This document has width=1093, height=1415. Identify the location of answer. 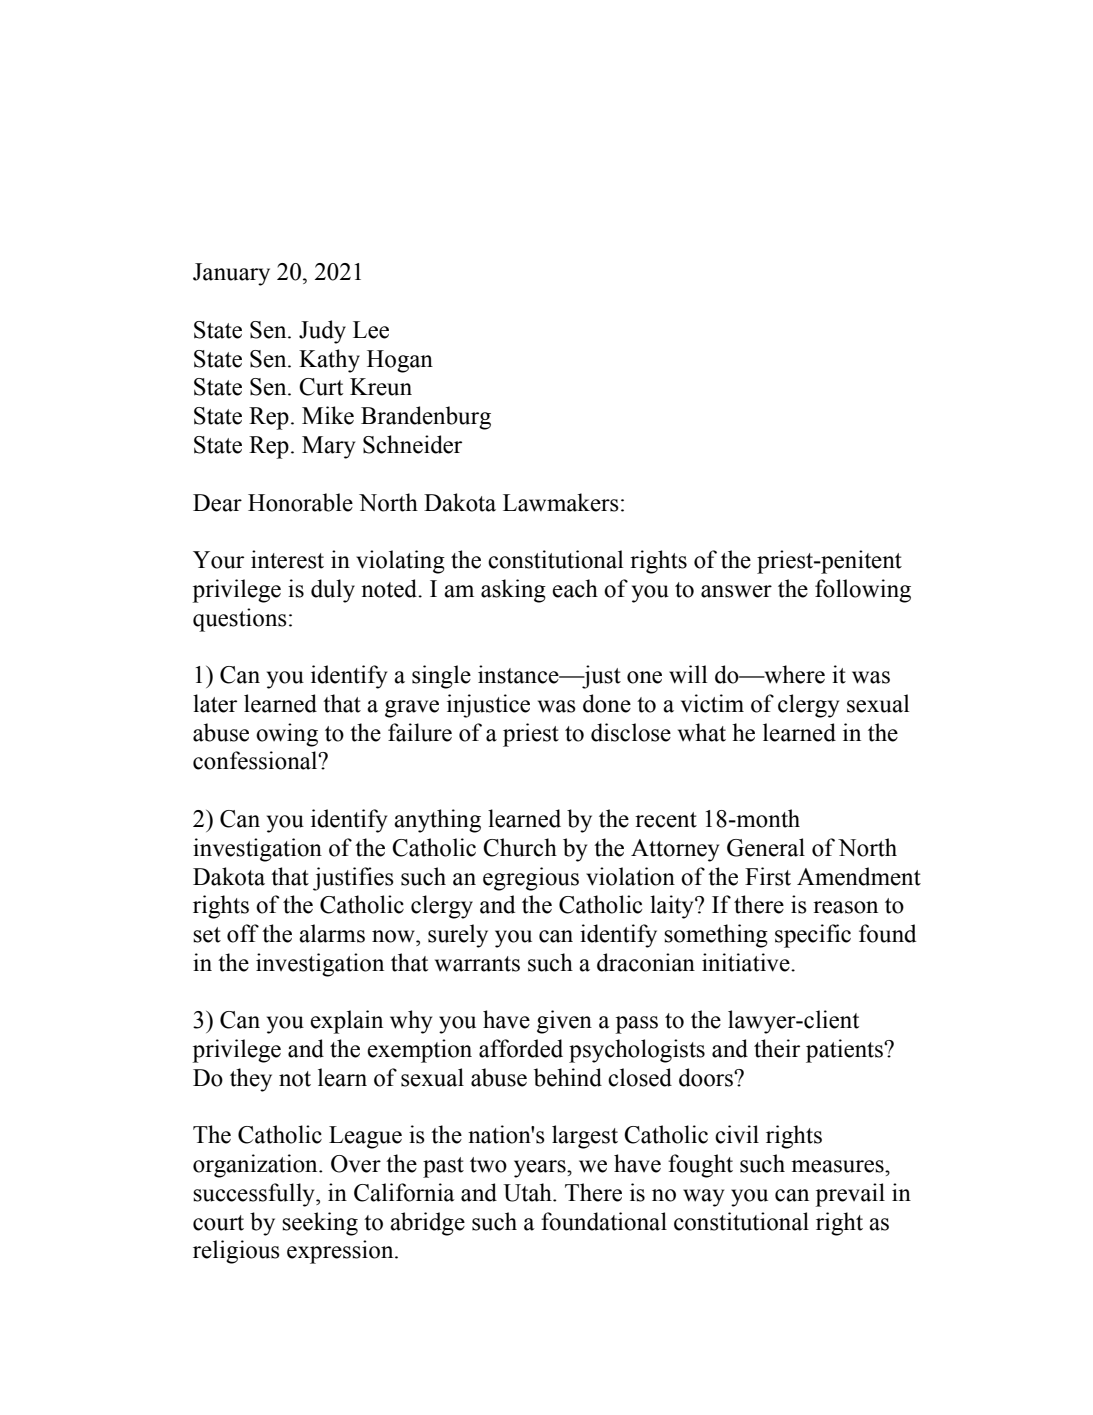
(736, 591).
